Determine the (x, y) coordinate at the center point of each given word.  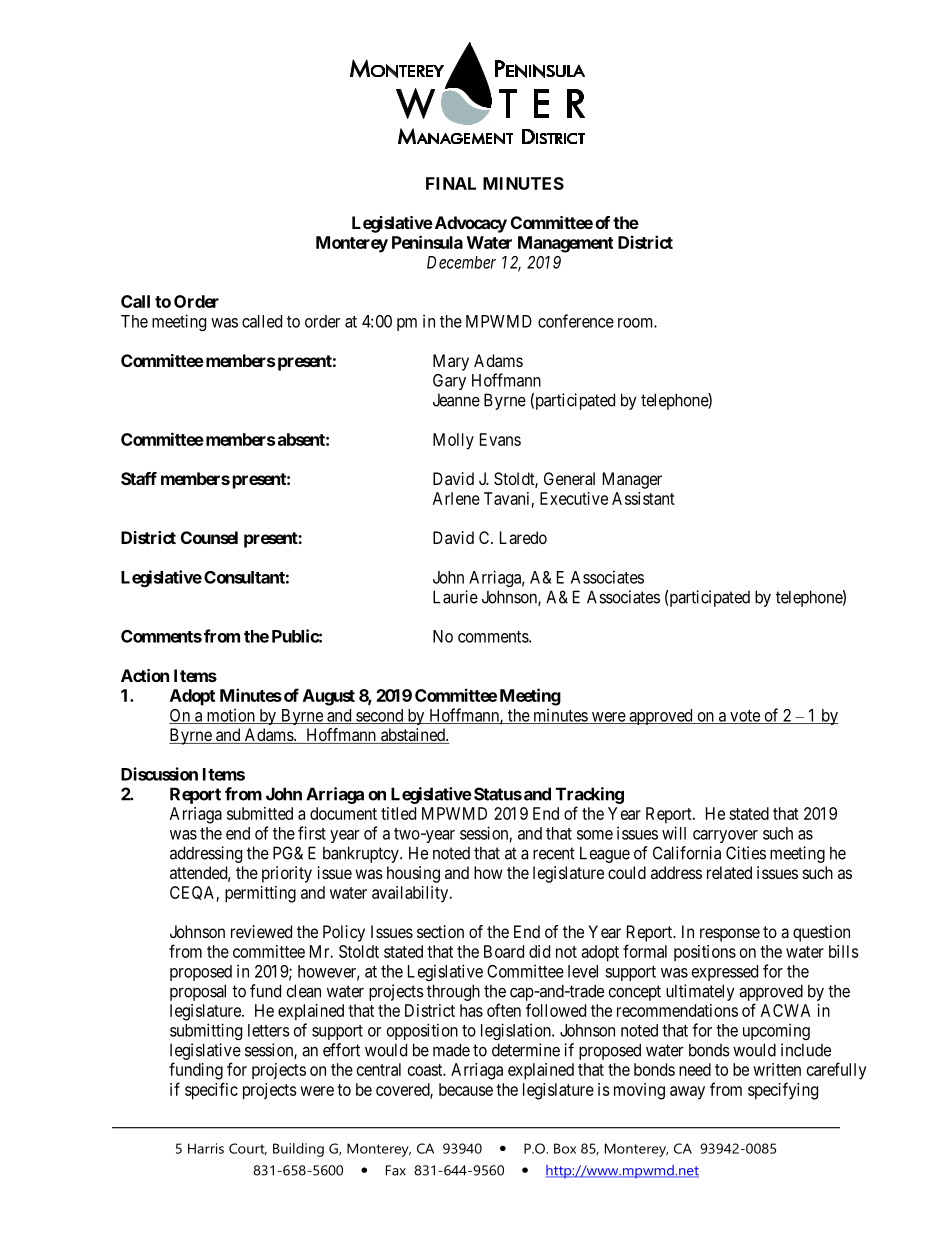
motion (230, 716)
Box (565, 1148)
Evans (500, 439)
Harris (206, 1148)
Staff (139, 478)
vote (745, 717)
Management (565, 244)
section (440, 931)
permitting (260, 894)
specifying (783, 1091)
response (730, 935)
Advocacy (469, 224)
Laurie (455, 597)
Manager (632, 480)
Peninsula (427, 242)
